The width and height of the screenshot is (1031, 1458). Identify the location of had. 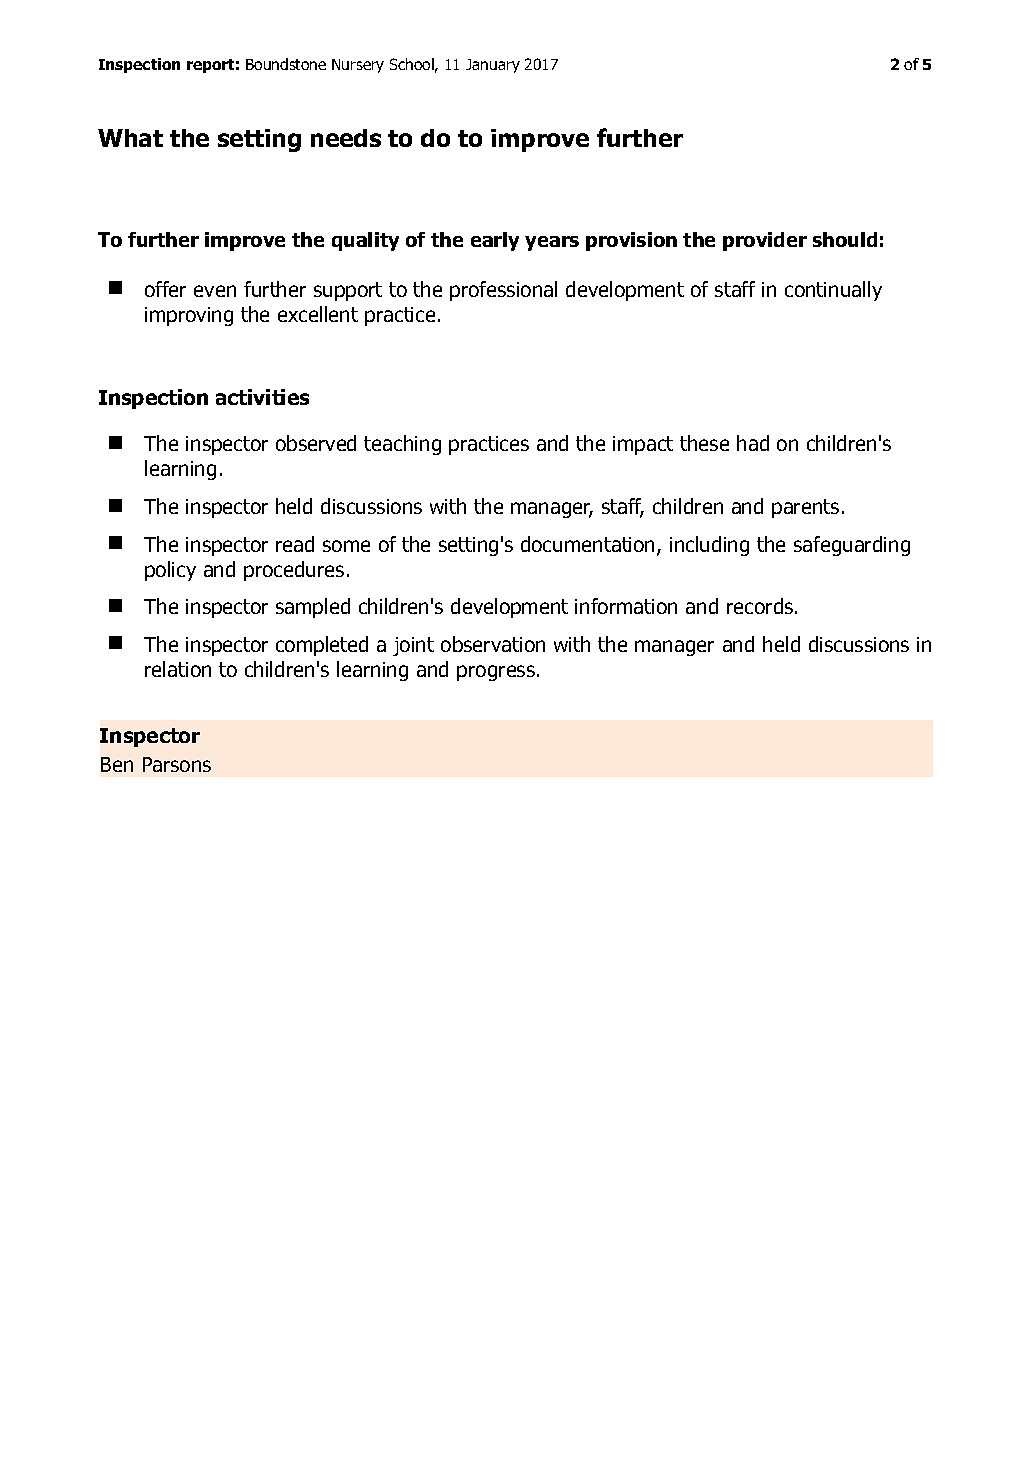
(753, 443).
